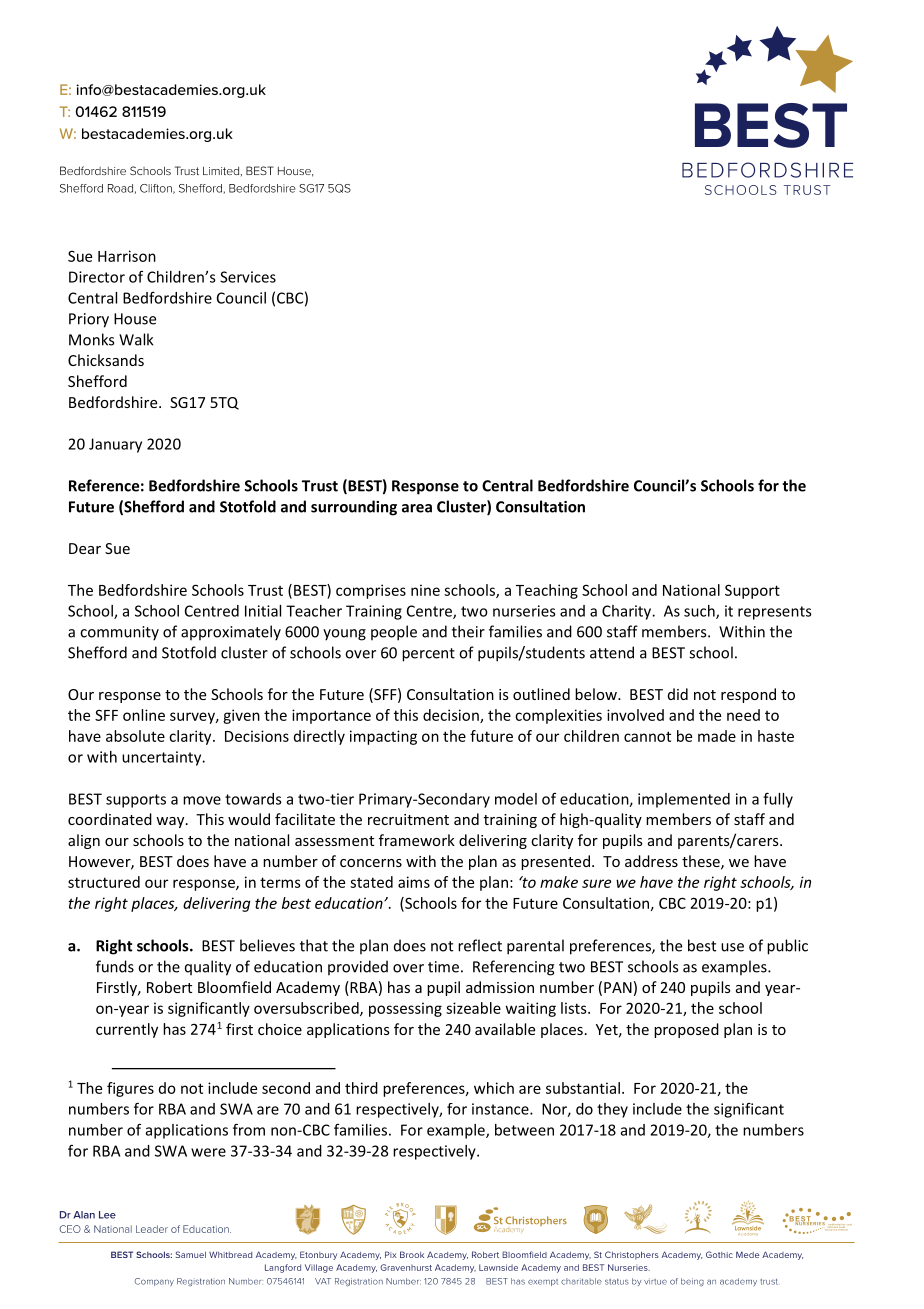 This image has height=1309, width=924. I want to click on were, so click(208, 1152).
